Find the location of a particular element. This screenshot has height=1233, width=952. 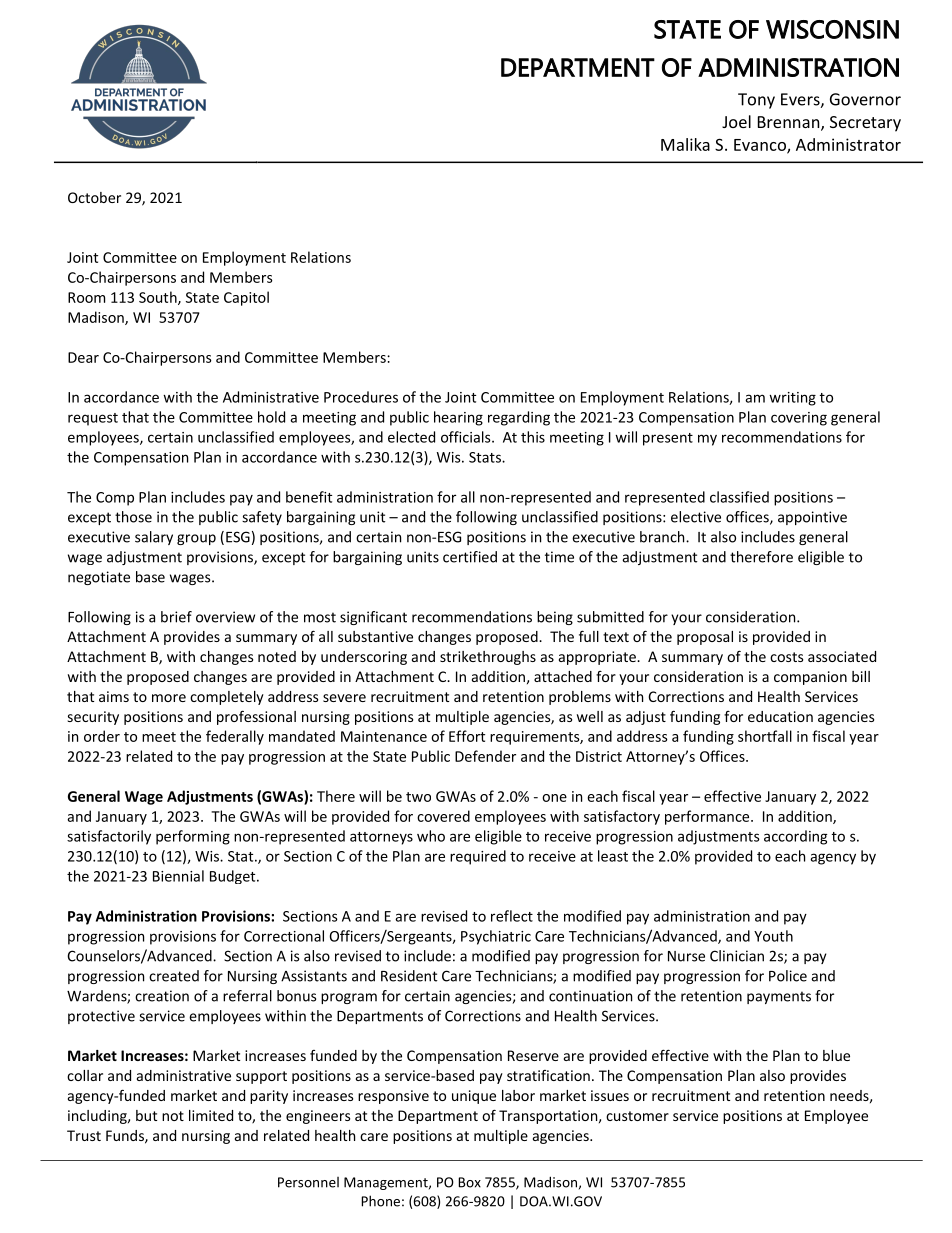

Defender is located at coordinates (485, 756).
